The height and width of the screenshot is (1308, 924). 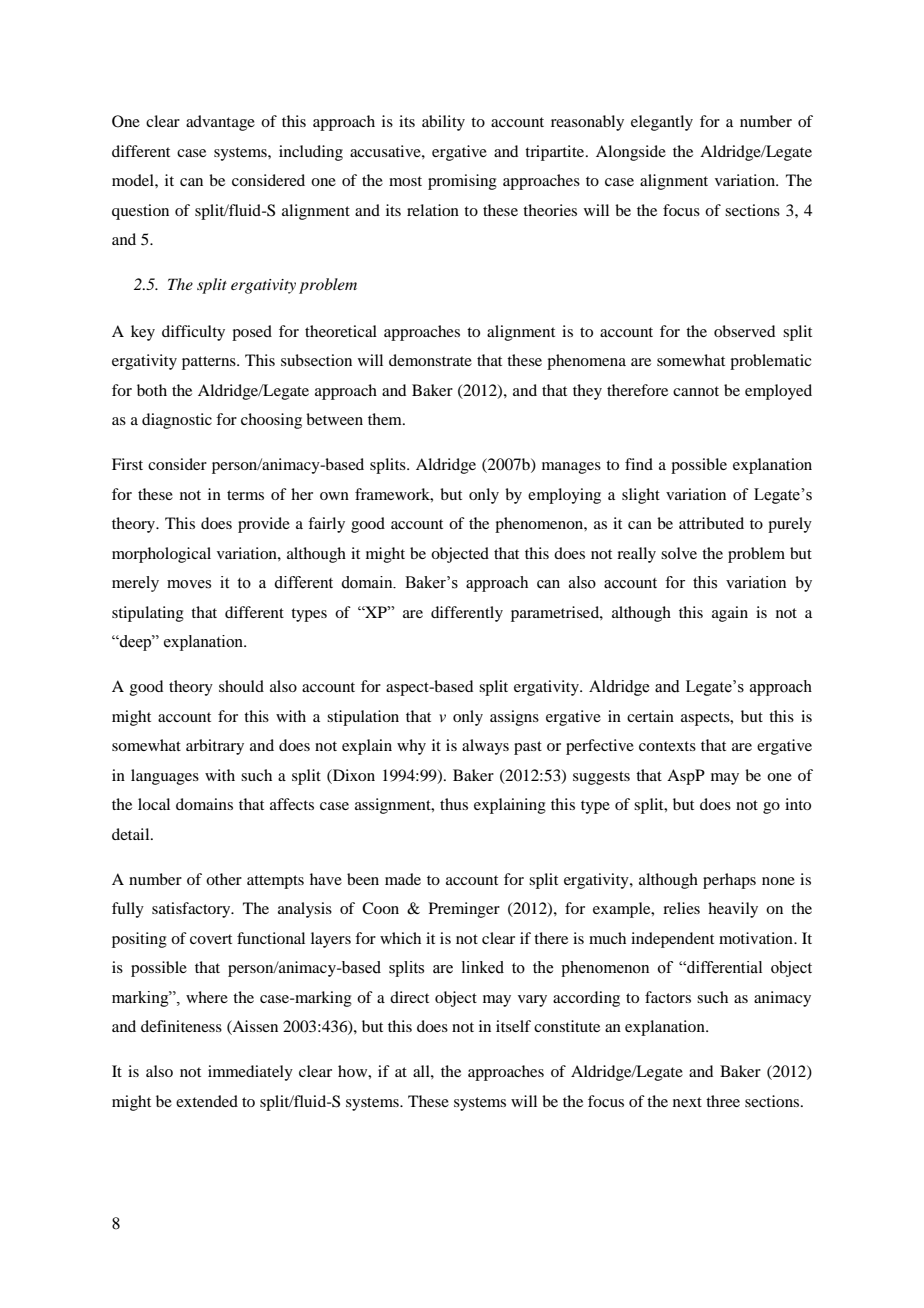 What do you see at coordinates (462, 182) in the screenshot?
I see `promising` at bounding box center [462, 182].
